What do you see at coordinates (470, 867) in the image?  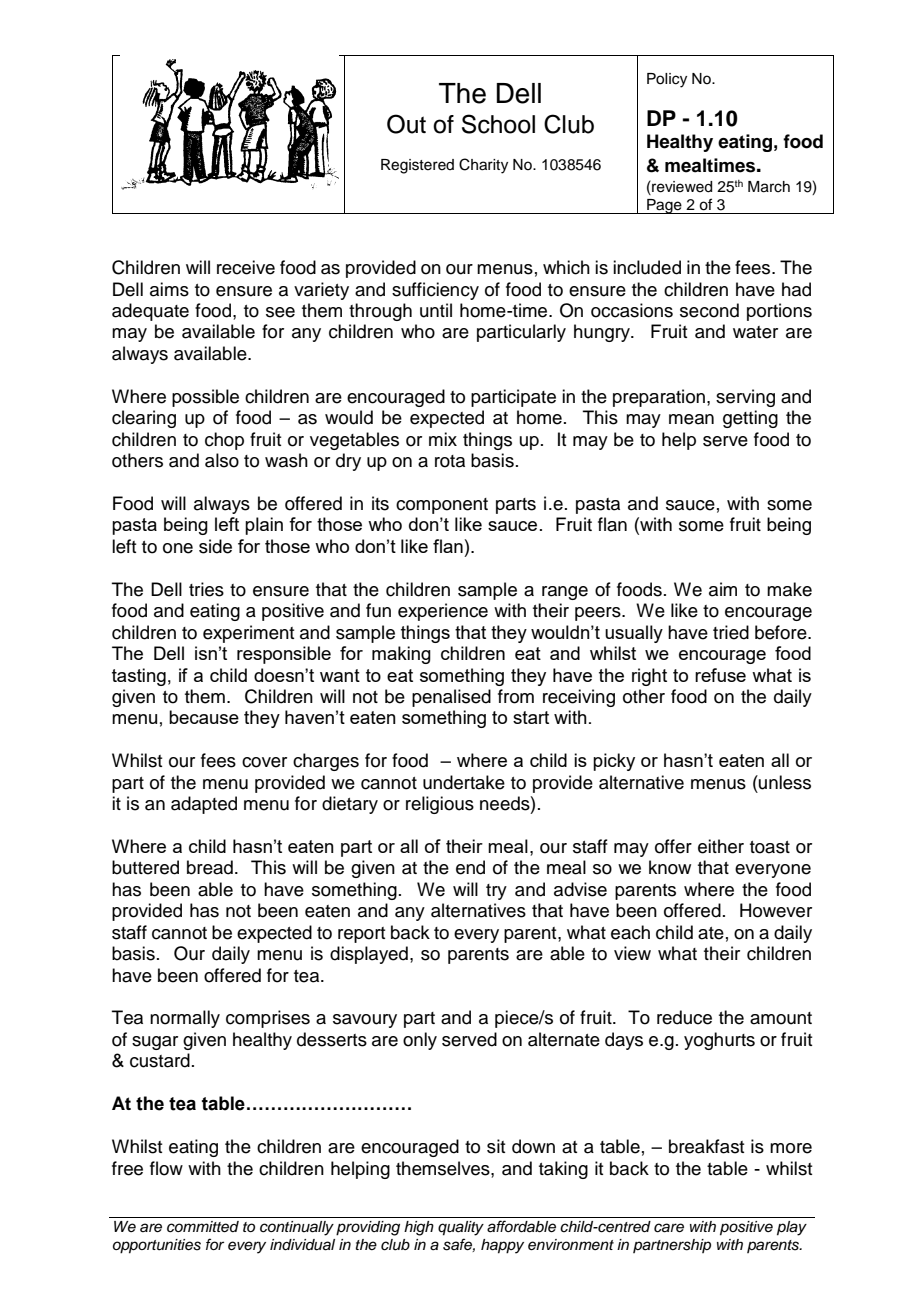 I see `end` at bounding box center [470, 867].
